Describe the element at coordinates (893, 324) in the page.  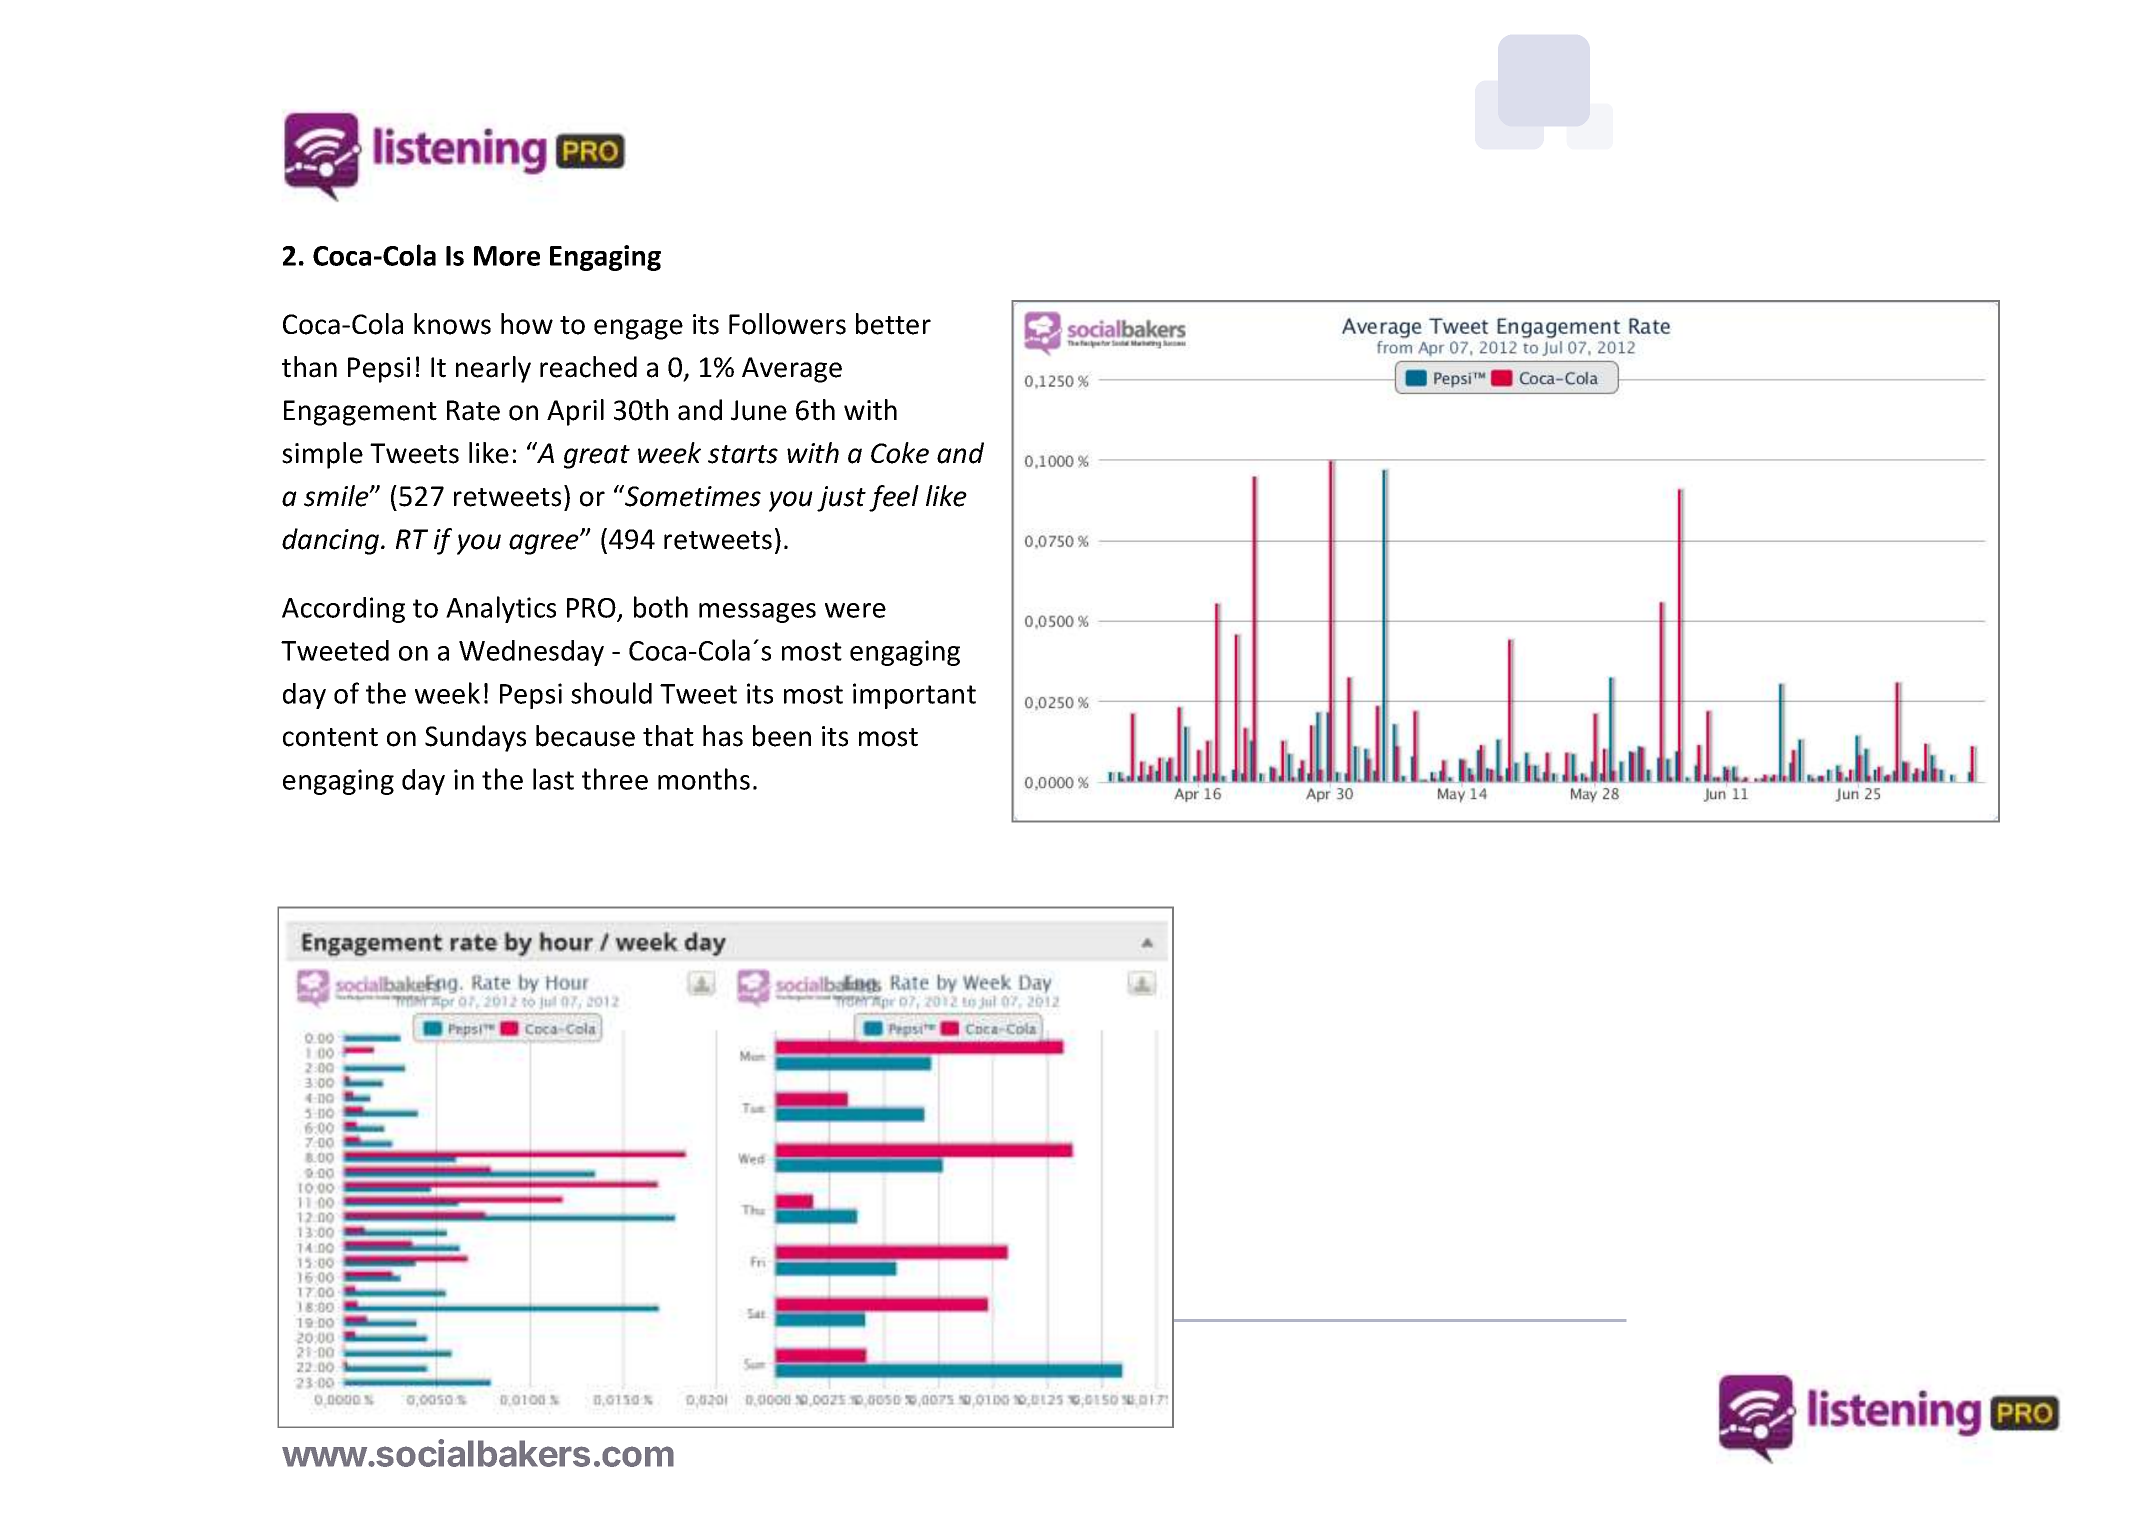
I see `better` at that location.
